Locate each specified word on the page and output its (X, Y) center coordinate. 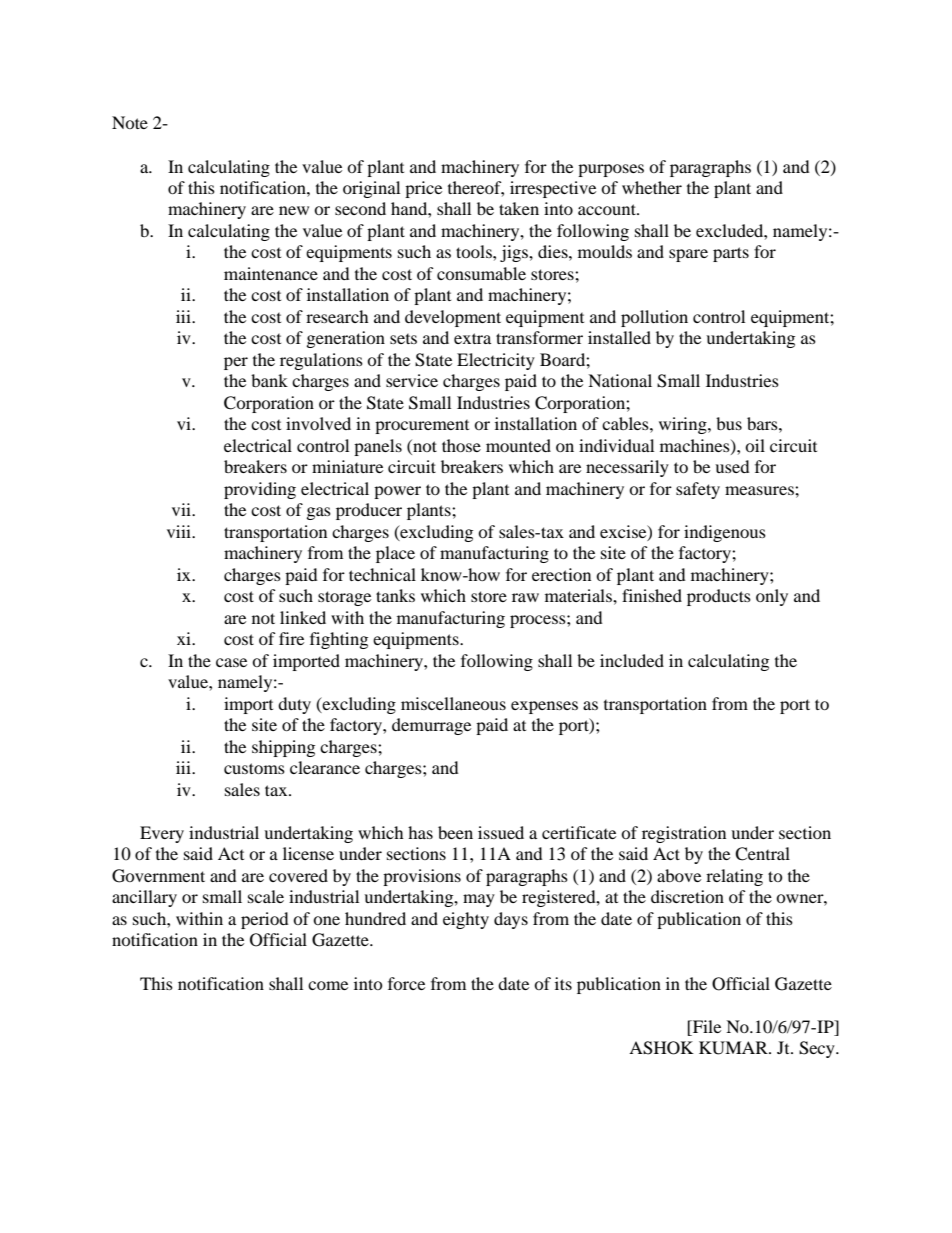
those (461, 445)
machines (696, 446)
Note (130, 122)
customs (254, 768)
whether (652, 187)
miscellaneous (453, 703)
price (423, 189)
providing (260, 490)
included (632, 660)
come (328, 985)
